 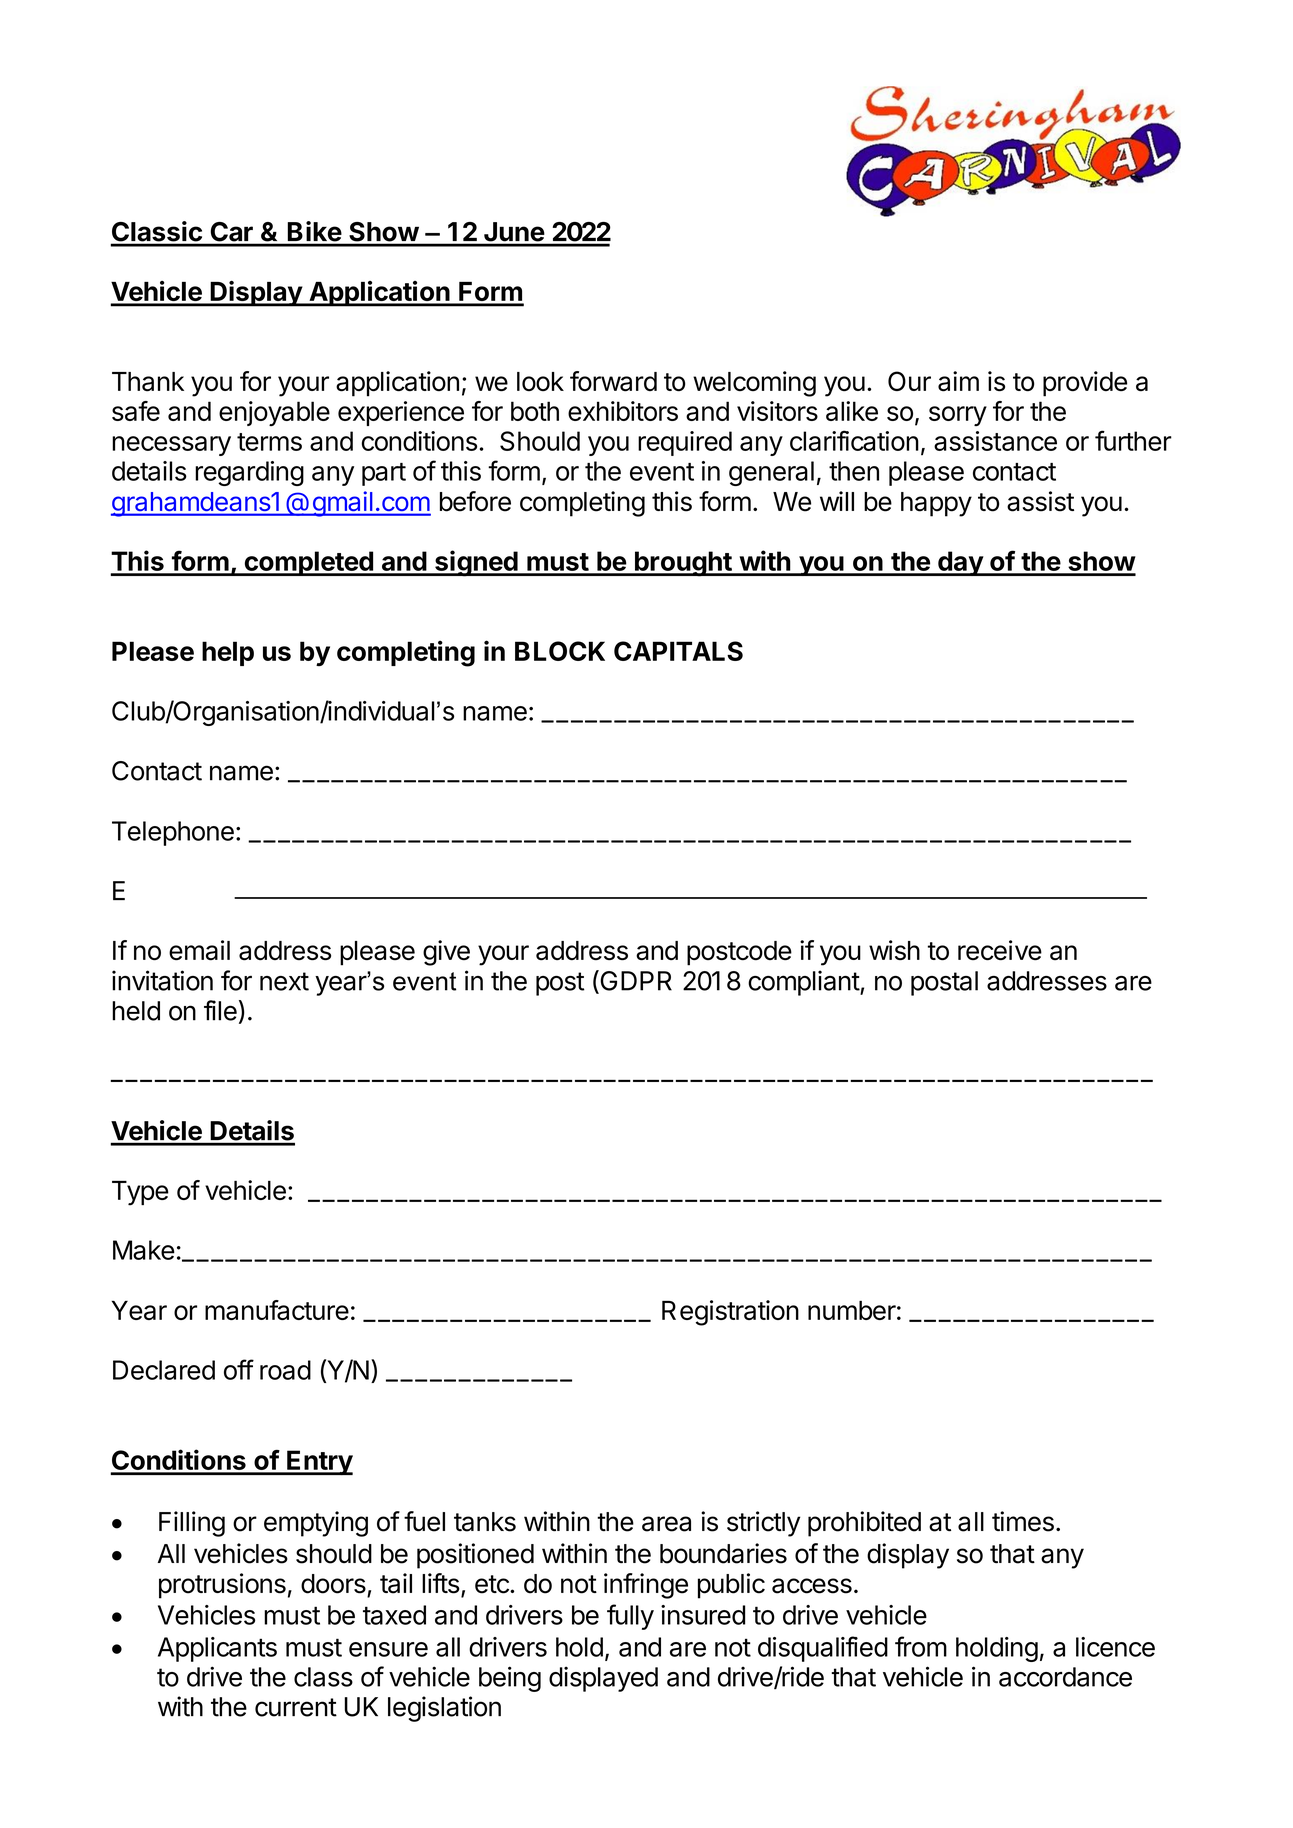 What do you see at coordinates (630, 1617) in the screenshot?
I see `fully` at bounding box center [630, 1617].
